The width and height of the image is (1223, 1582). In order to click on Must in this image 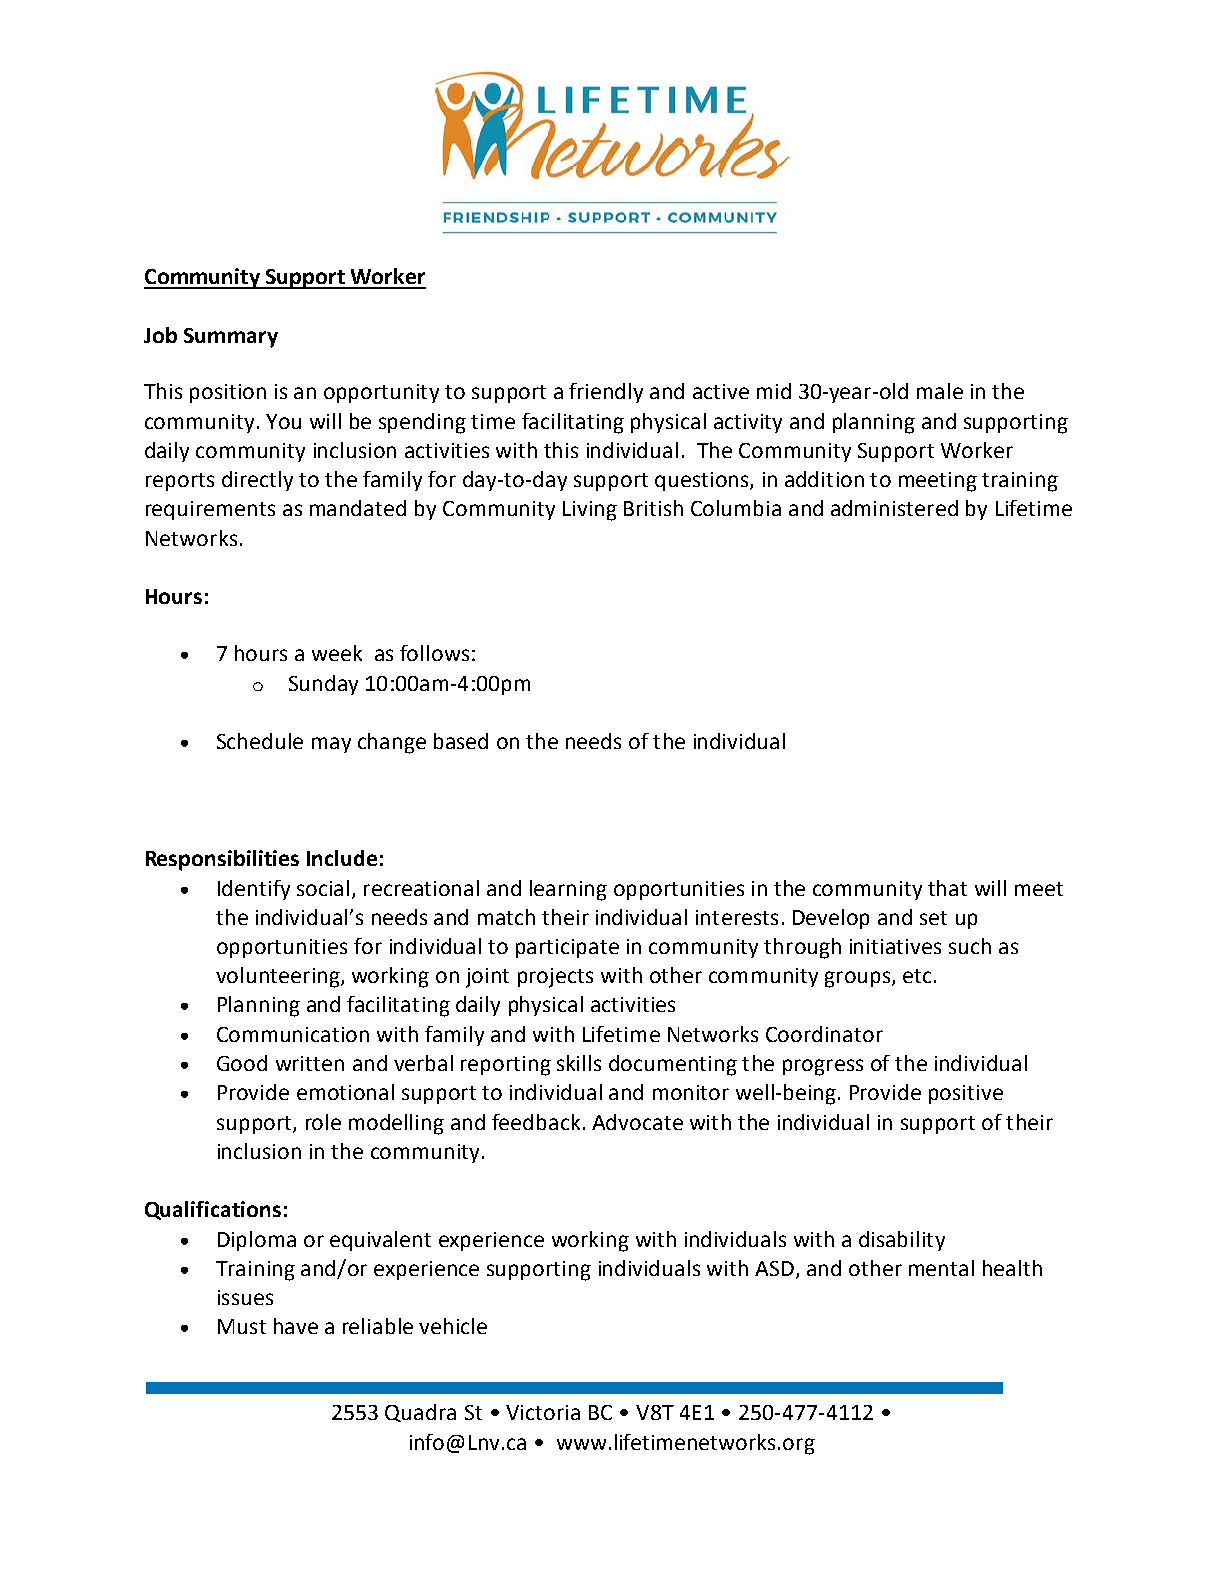, I will do `click(242, 1326)`.
